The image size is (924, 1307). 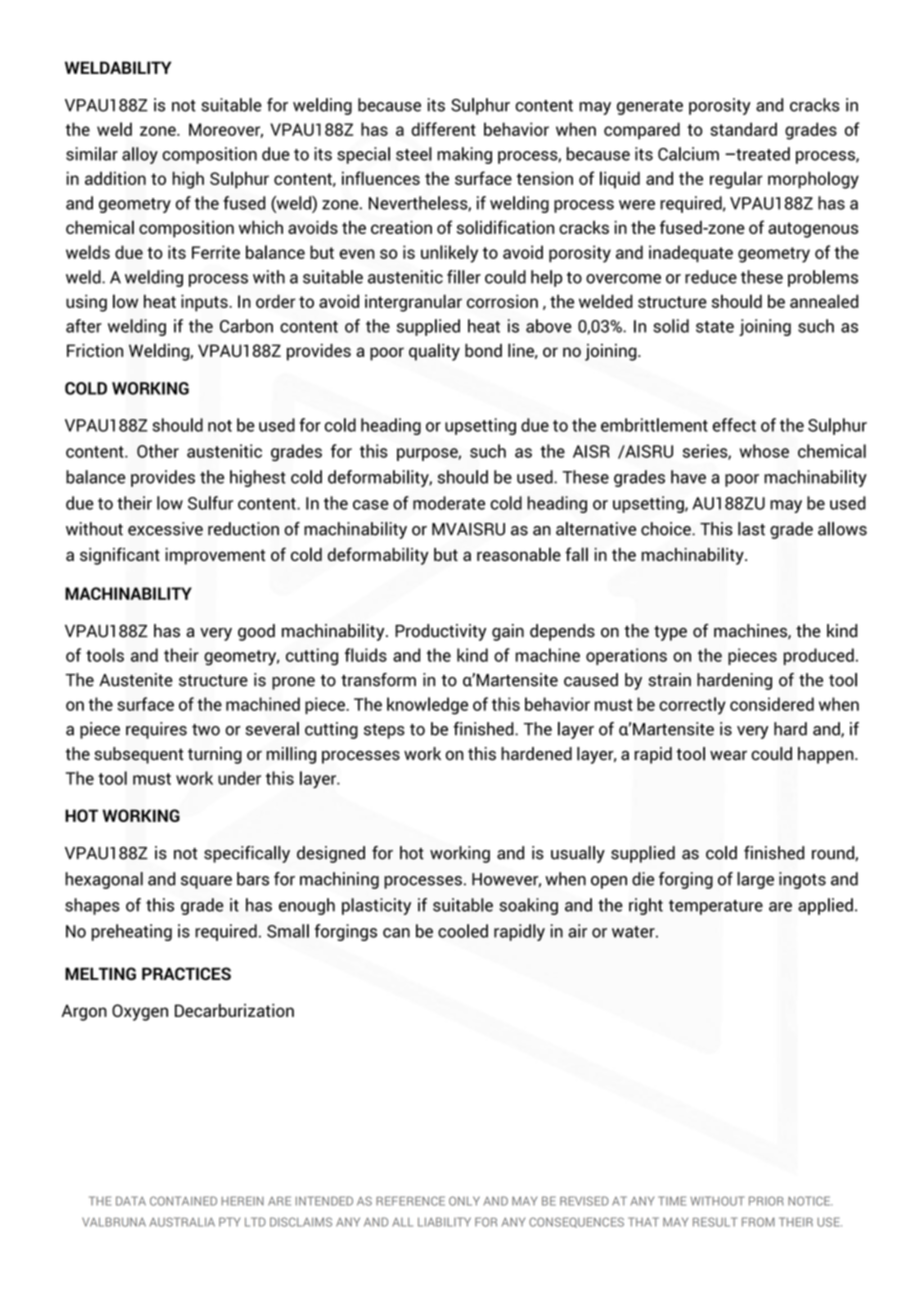 What do you see at coordinates (140, 155) in the screenshot?
I see `alloy` at bounding box center [140, 155].
